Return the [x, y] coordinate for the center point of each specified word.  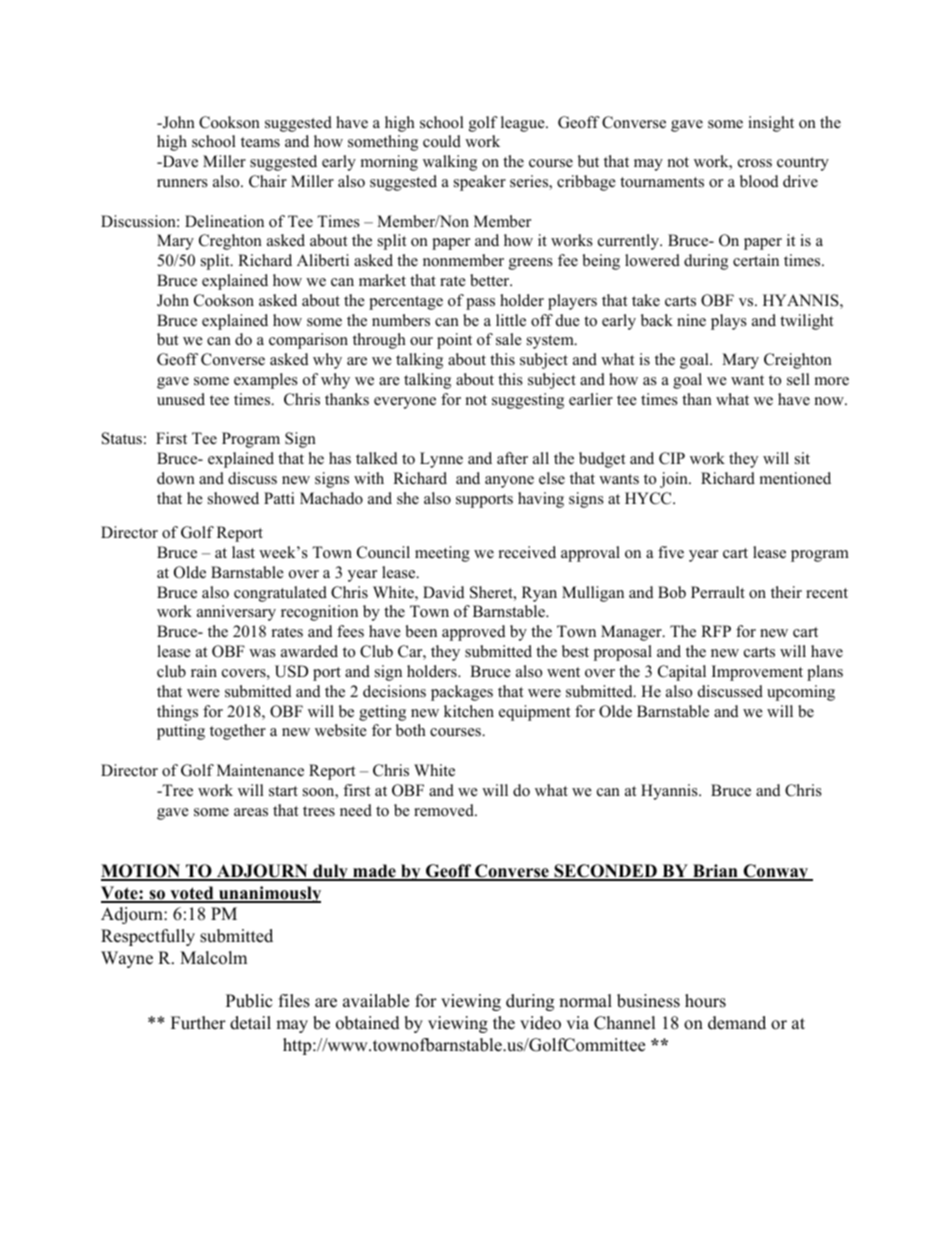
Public [249, 1001]
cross [755, 163]
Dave [179, 161]
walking [450, 163]
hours [705, 1001]
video [540, 1023]
